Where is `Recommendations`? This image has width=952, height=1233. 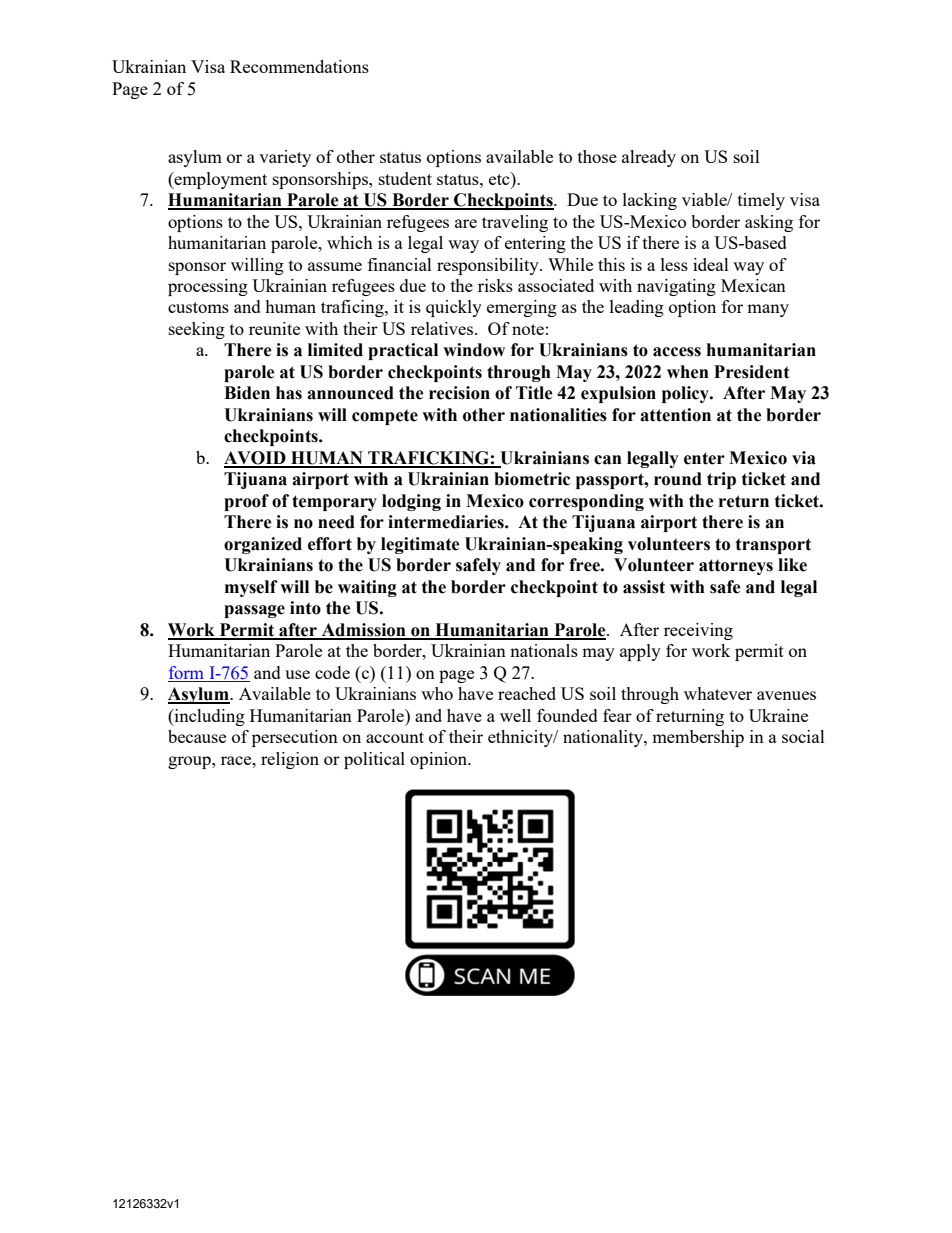
Recommendations is located at coordinates (299, 66).
